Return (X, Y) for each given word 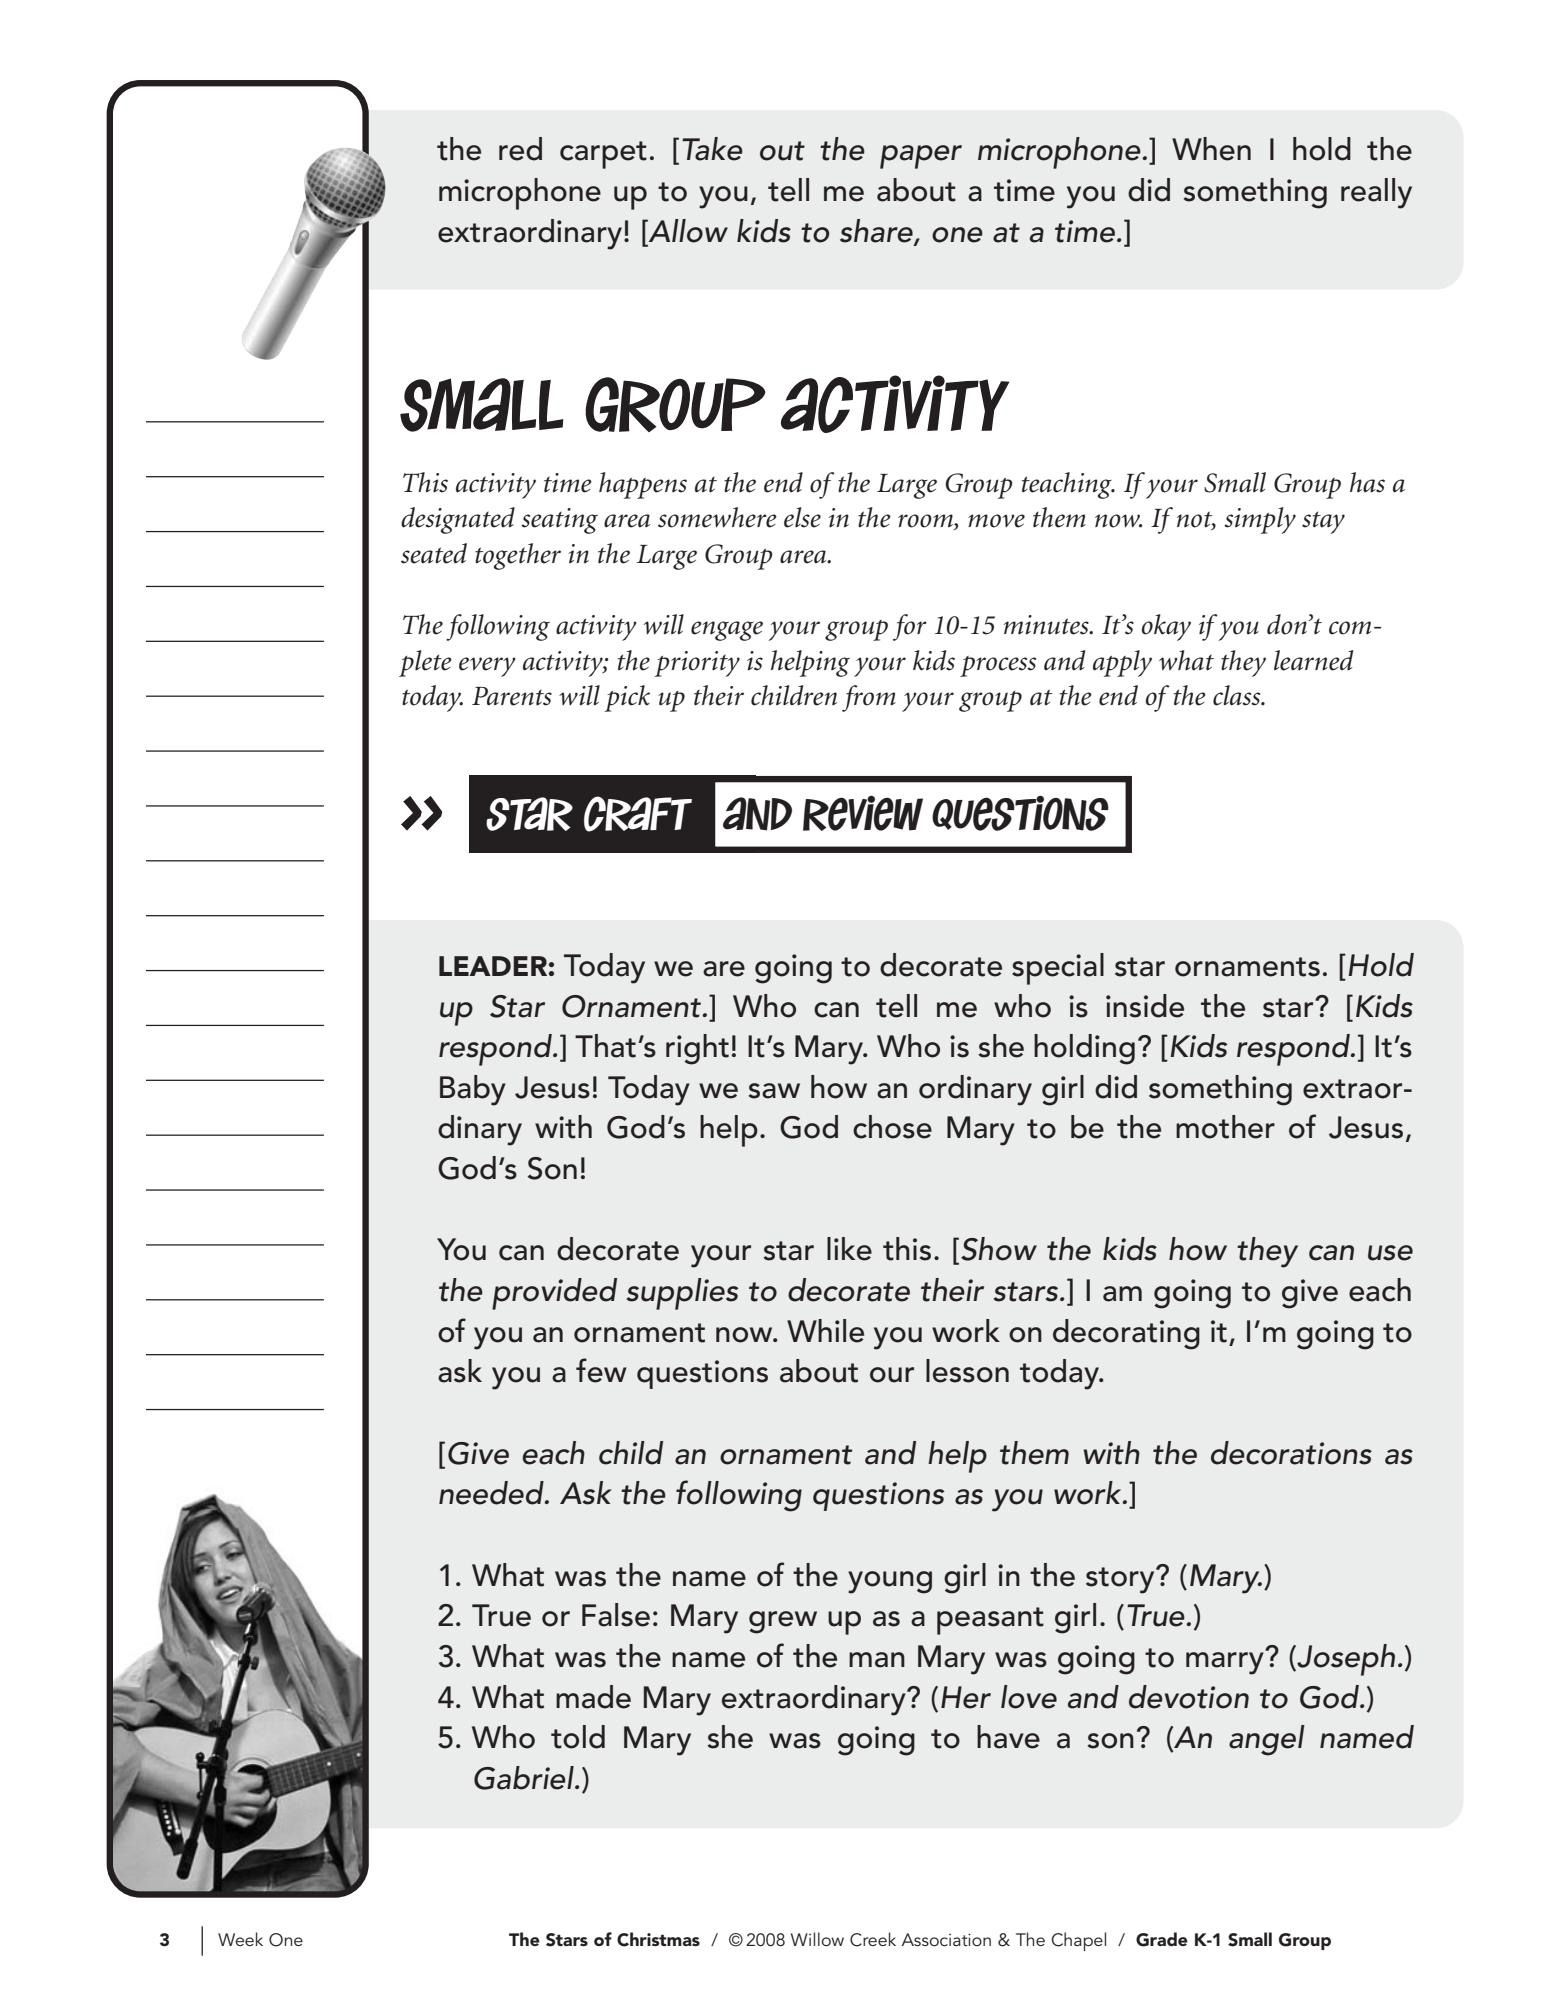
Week (240, 1939)
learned (1313, 660)
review (863, 813)
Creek (873, 1939)
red (520, 149)
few (601, 1370)
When (1211, 149)
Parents (512, 696)
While (825, 1331)
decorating (1126, 1334)
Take (710, 149)
